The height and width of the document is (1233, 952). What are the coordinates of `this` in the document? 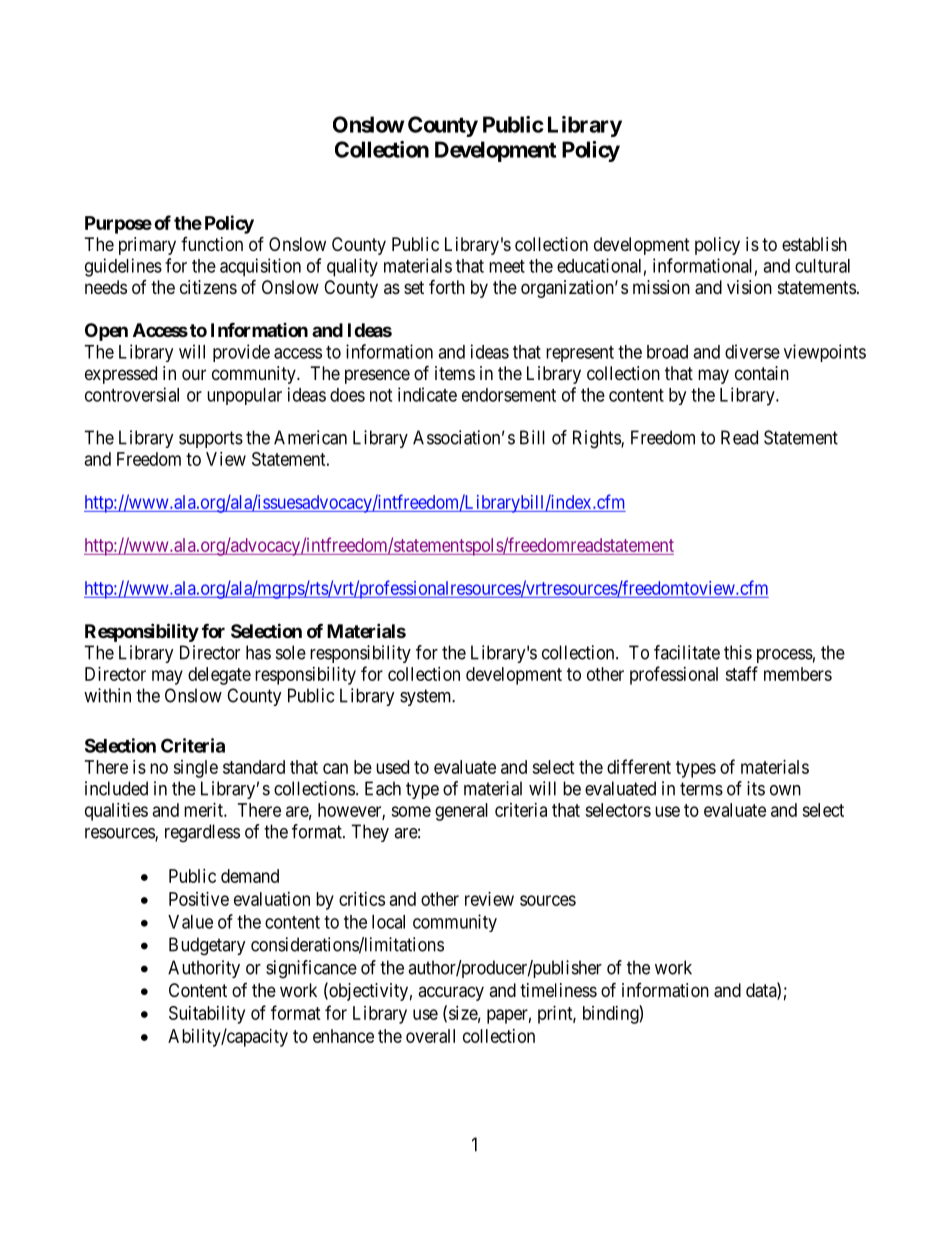 It's located at (738, 652).
